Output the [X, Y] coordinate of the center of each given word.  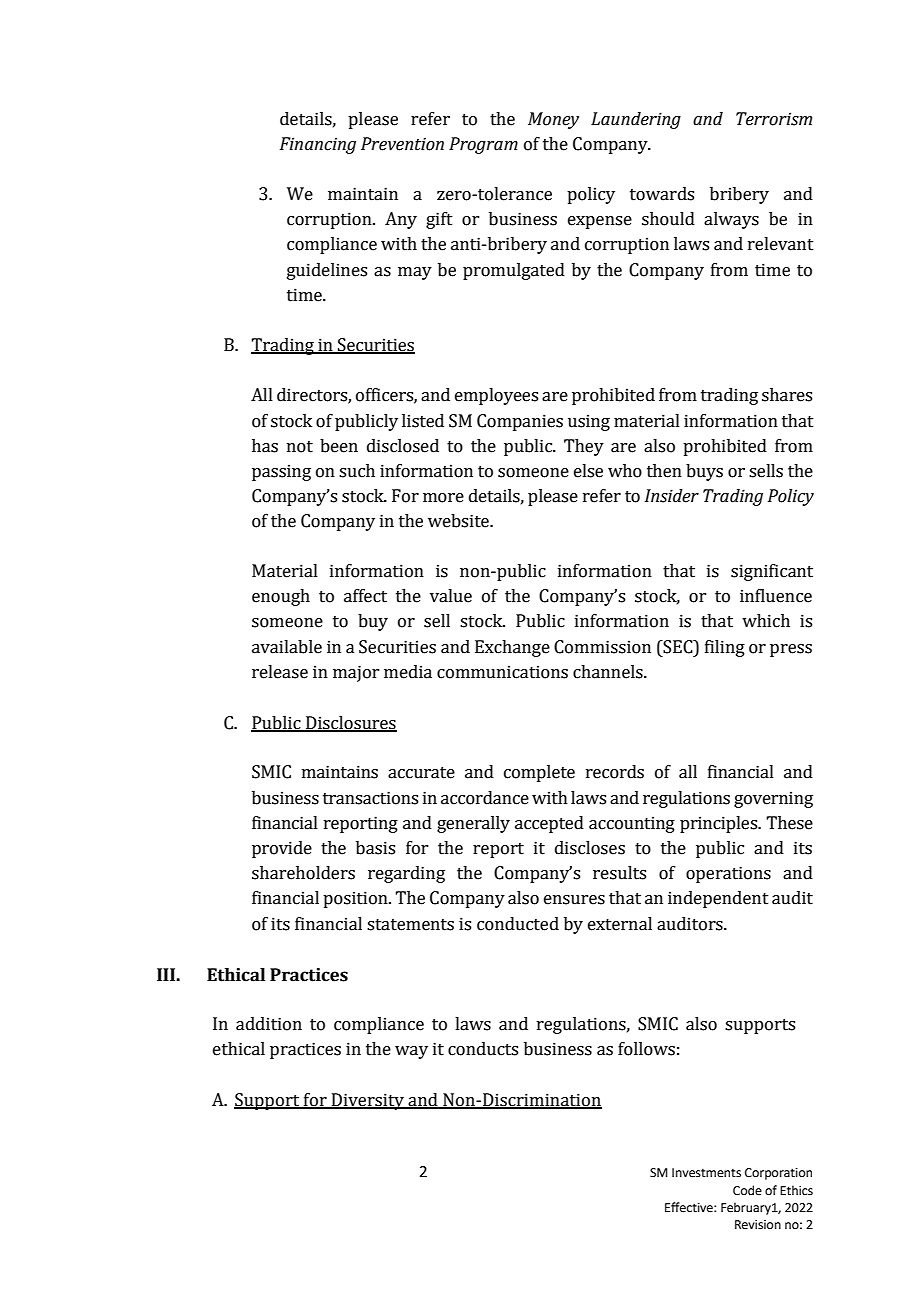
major [356, 673]
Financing [318, 145]
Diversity [368, 1101]
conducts [483, 1049]
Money [553, 120]
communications [502, 672]
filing [725, 648]
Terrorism [774, 119]
